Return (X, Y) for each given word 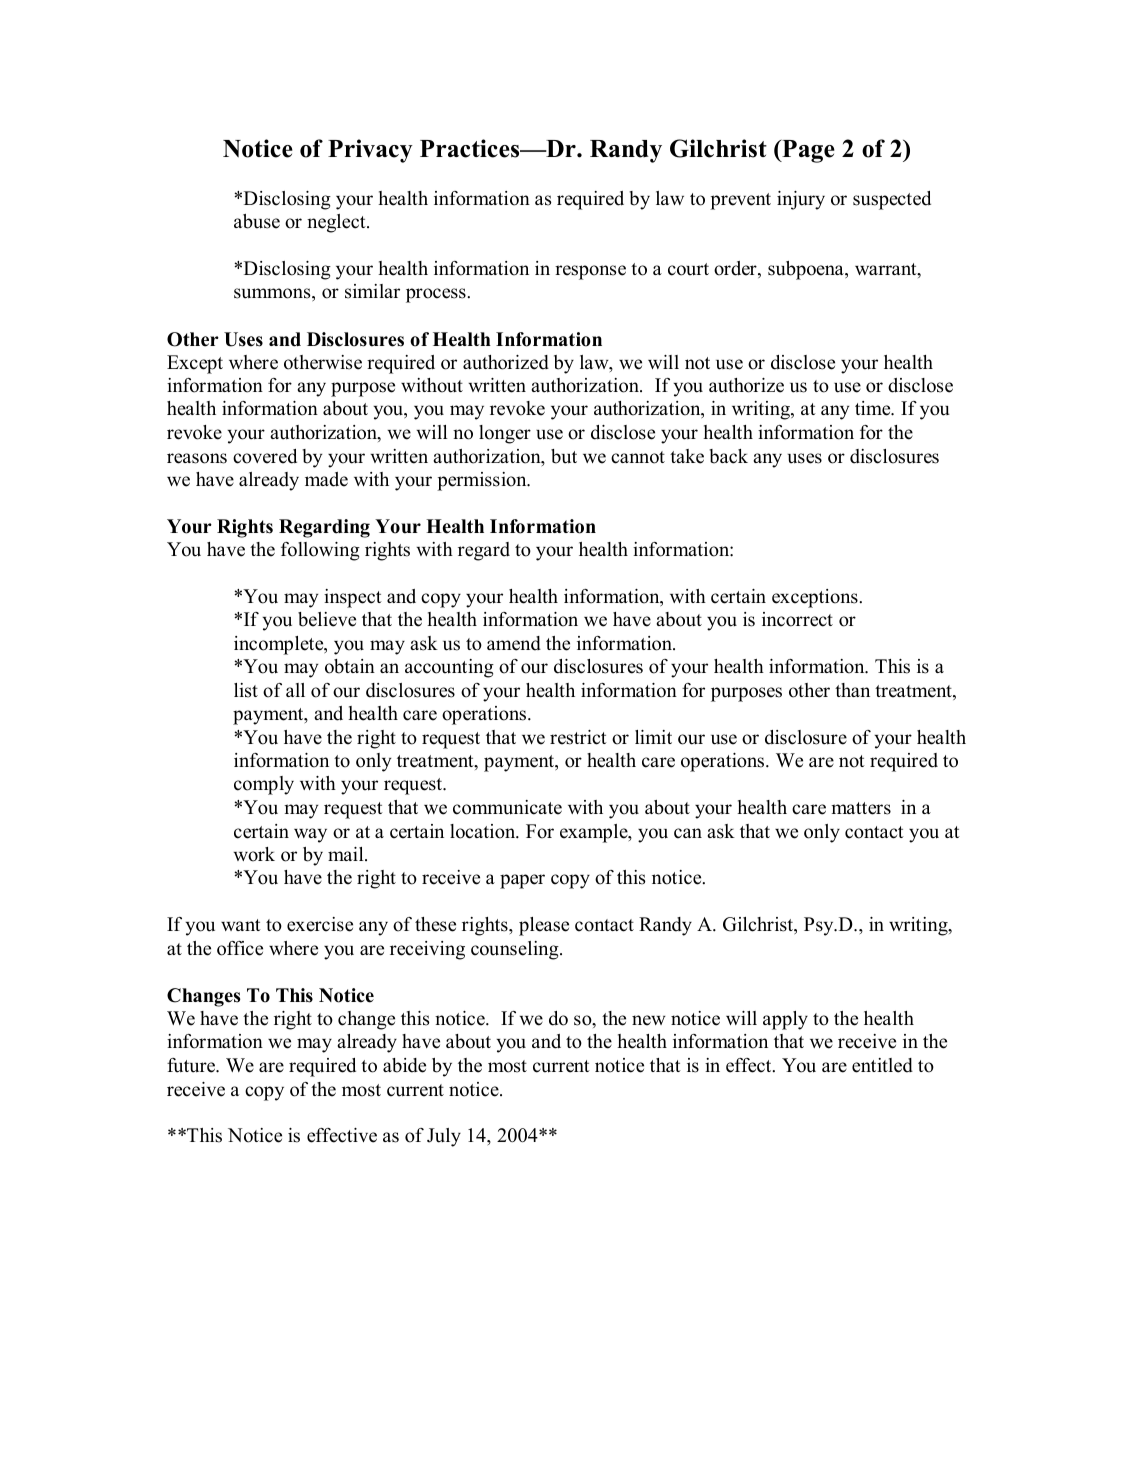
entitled (882, 1065)
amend (514, 643)
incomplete (280, 645)
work (254, 854)
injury (801, 200)
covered (265, 456)
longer (505, 434)
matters (861, 808)
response (590, 272)
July (444, 1137)
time (874, 408)
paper (522, 881)
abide (404, 1065)
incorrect (797, 619)
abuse (257, 221)
